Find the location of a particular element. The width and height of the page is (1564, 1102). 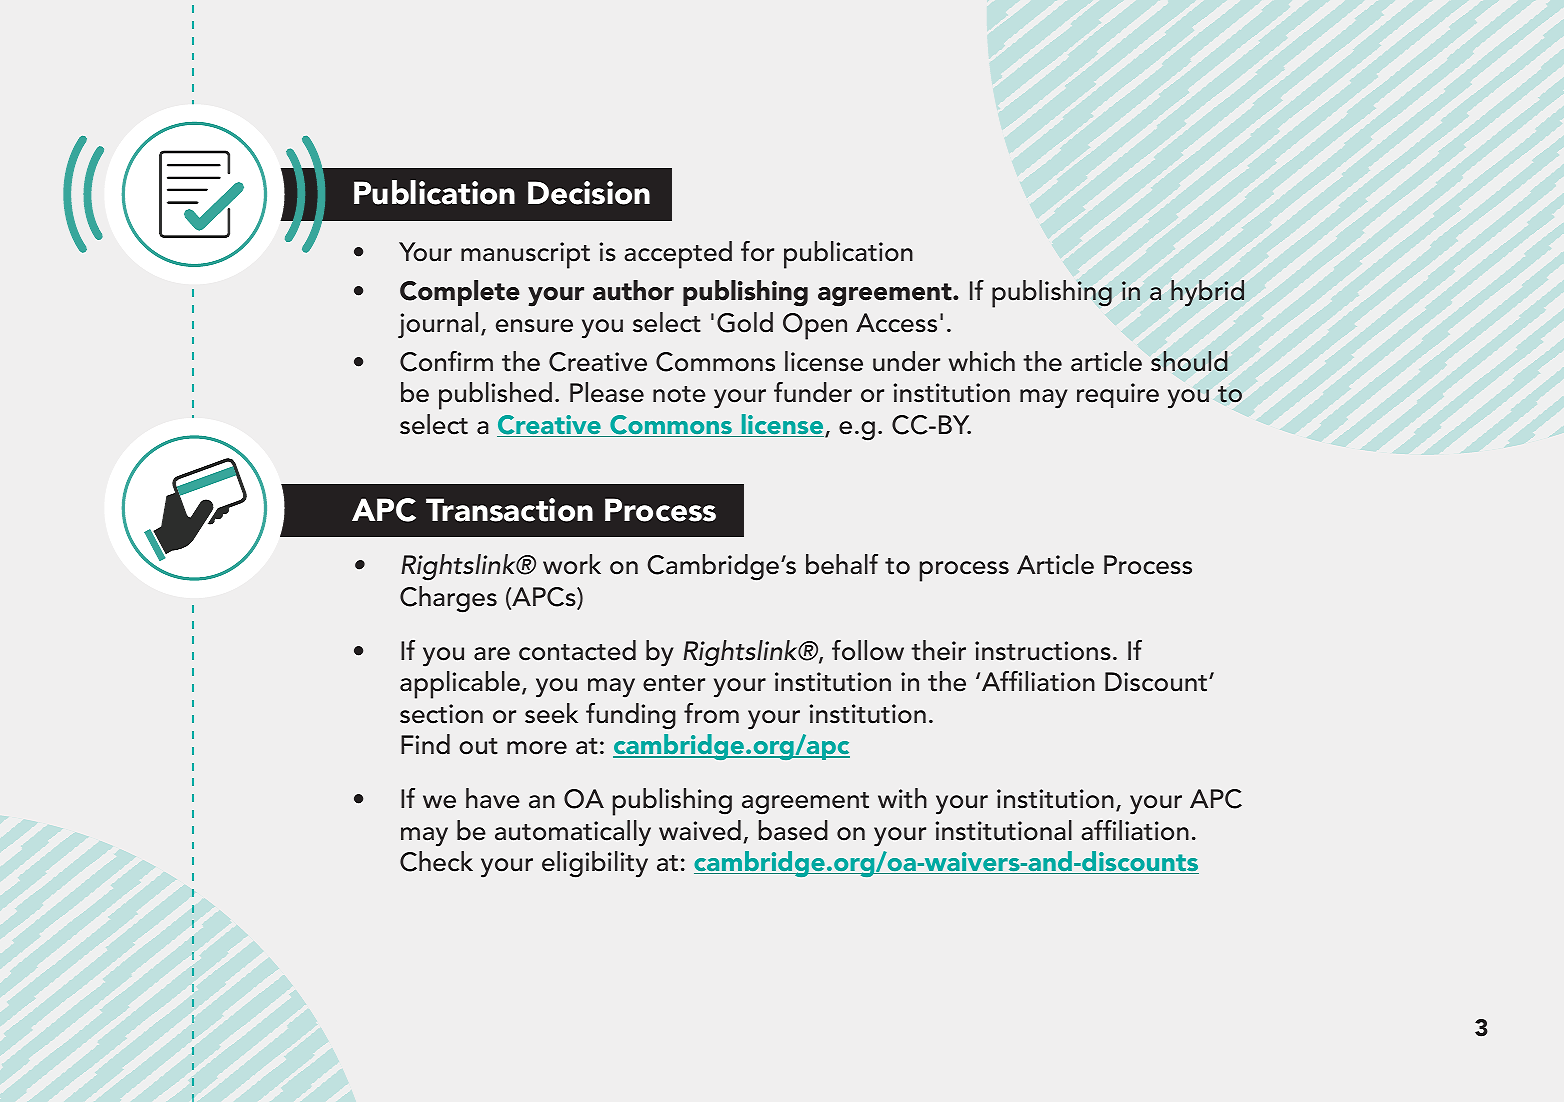

for is located at coordinates (757, 251).
